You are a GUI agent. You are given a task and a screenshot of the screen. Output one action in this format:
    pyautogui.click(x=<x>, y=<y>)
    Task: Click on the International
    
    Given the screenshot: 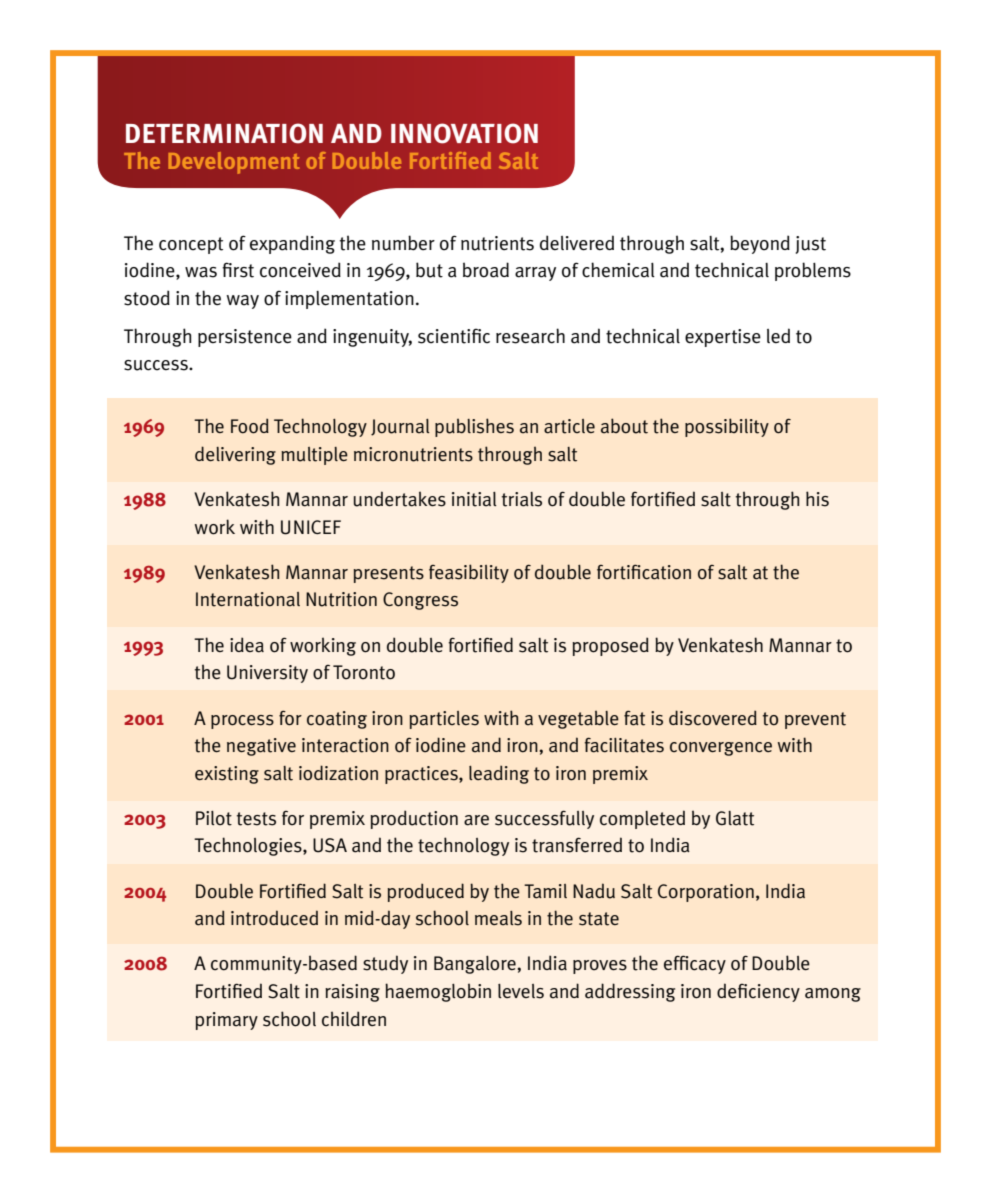 What is the action you would take?
    pyautogui.click(x=248, y=599)
